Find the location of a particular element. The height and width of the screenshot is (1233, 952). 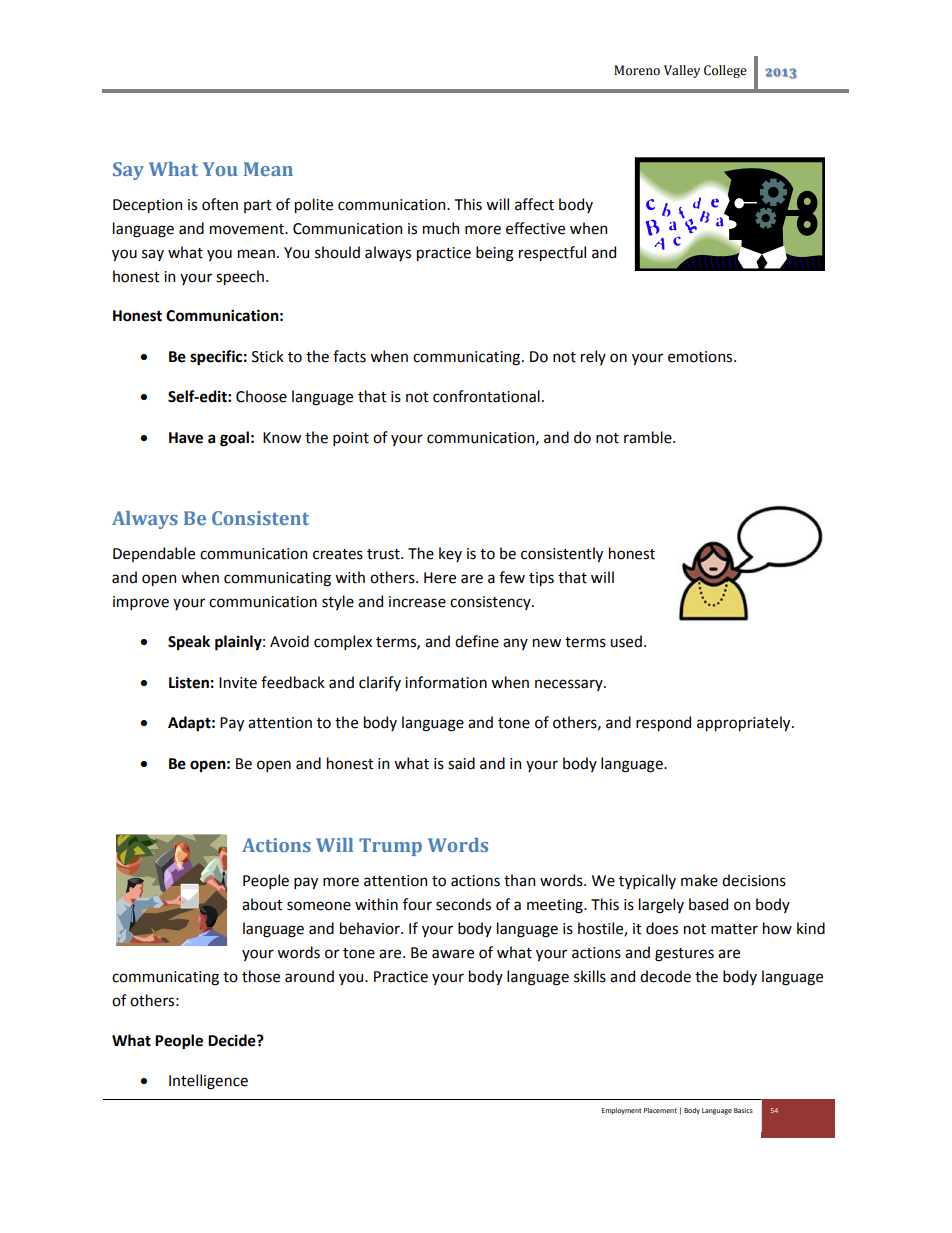

appropriately is located at coordinates (745, 723).
